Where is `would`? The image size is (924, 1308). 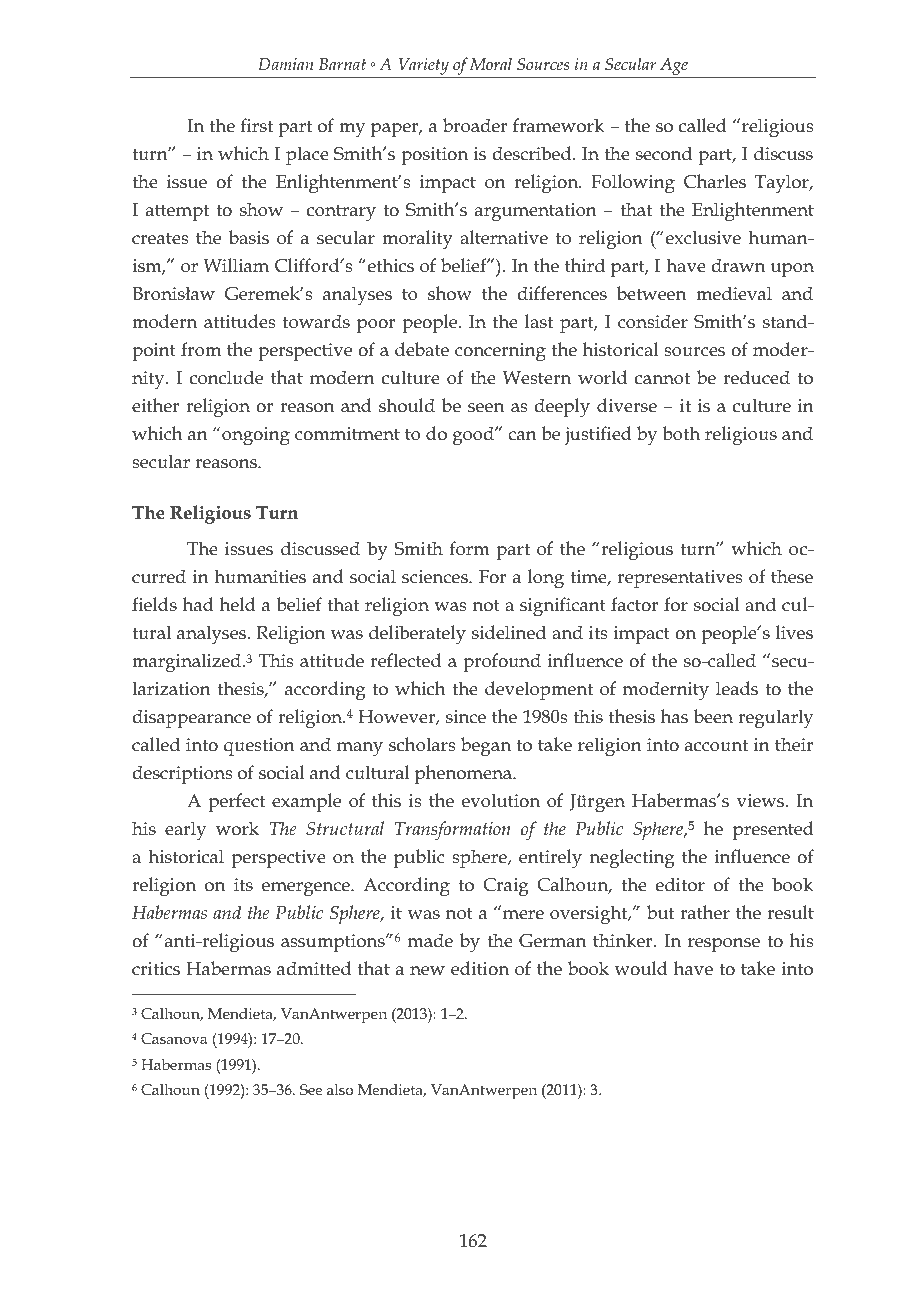
would is located at coordinates (641, 968).
